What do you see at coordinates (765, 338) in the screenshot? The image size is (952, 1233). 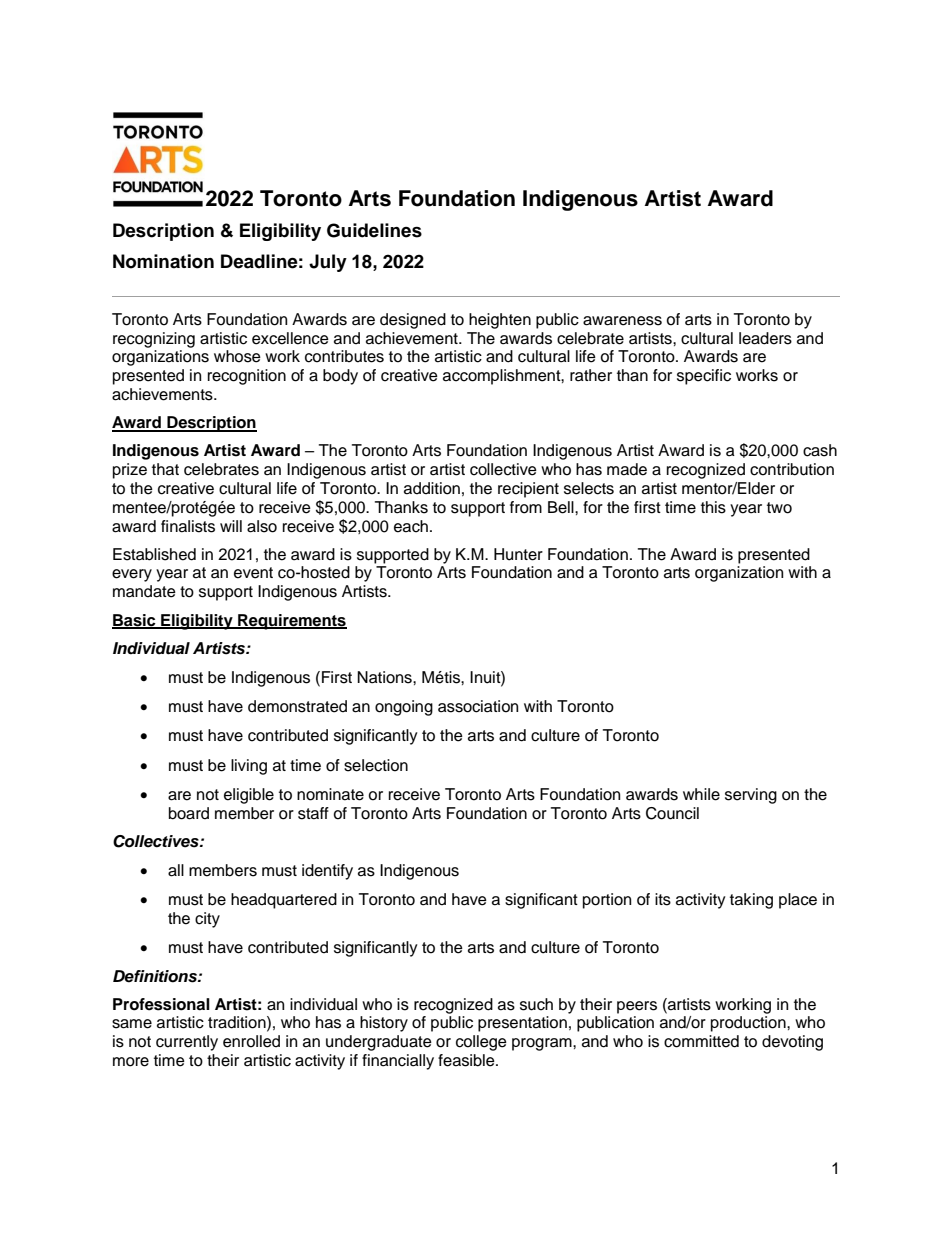 I see `leaders` at bounding box center [765, 338].
